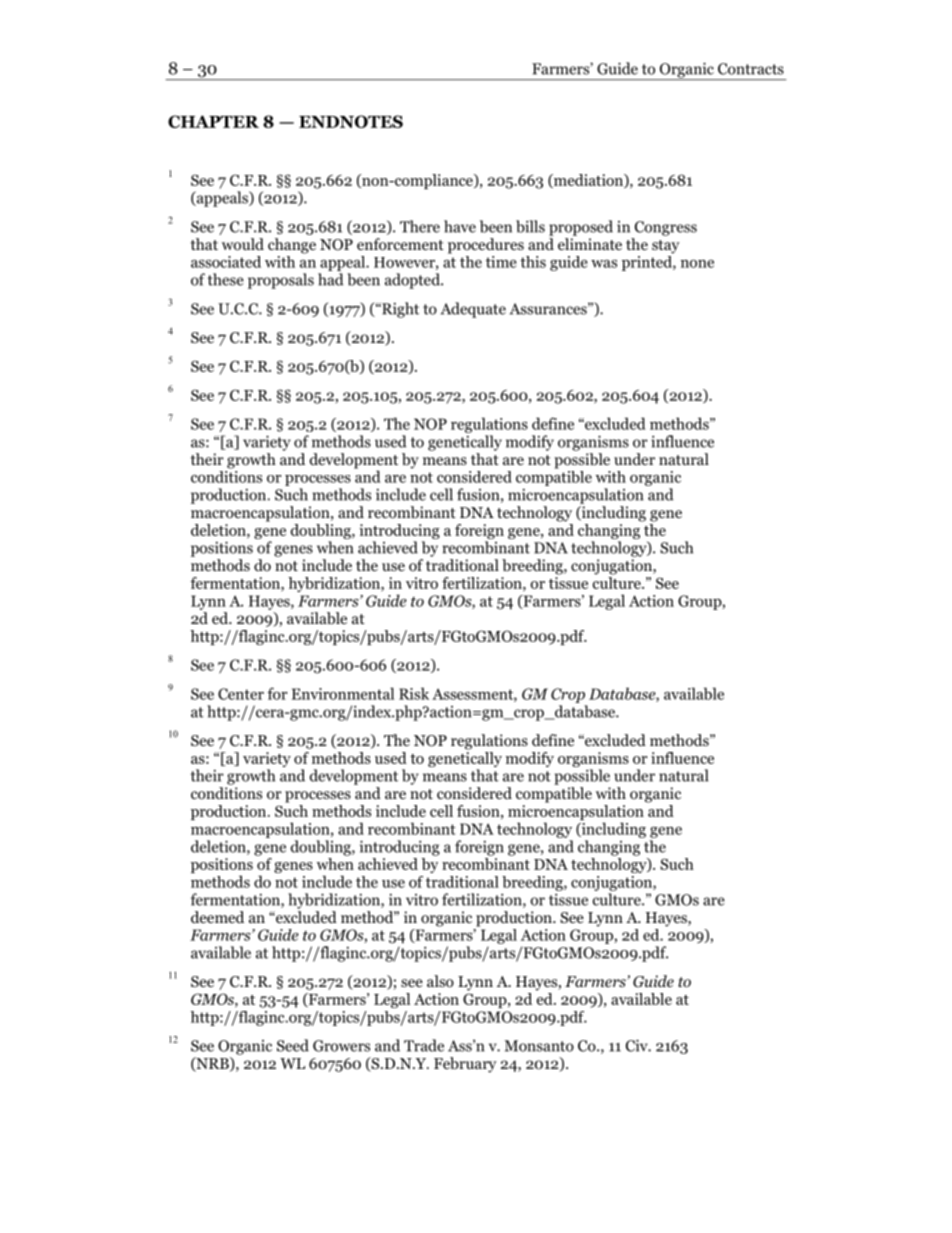 The image size is (952, 1233). I want to click on proposals, so click(281, 281).
